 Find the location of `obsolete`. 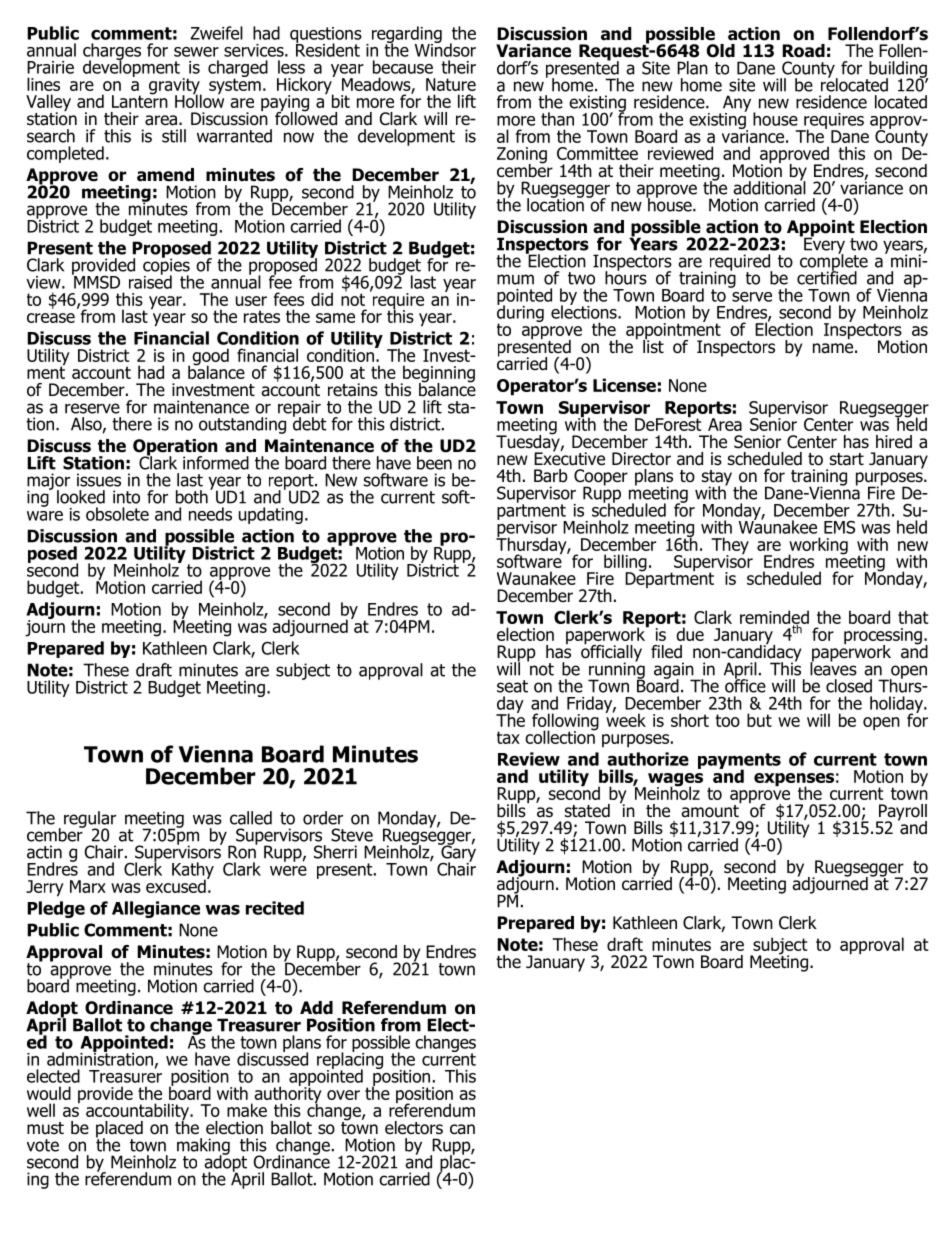

obsolete is located at coordinates (117, 514).
